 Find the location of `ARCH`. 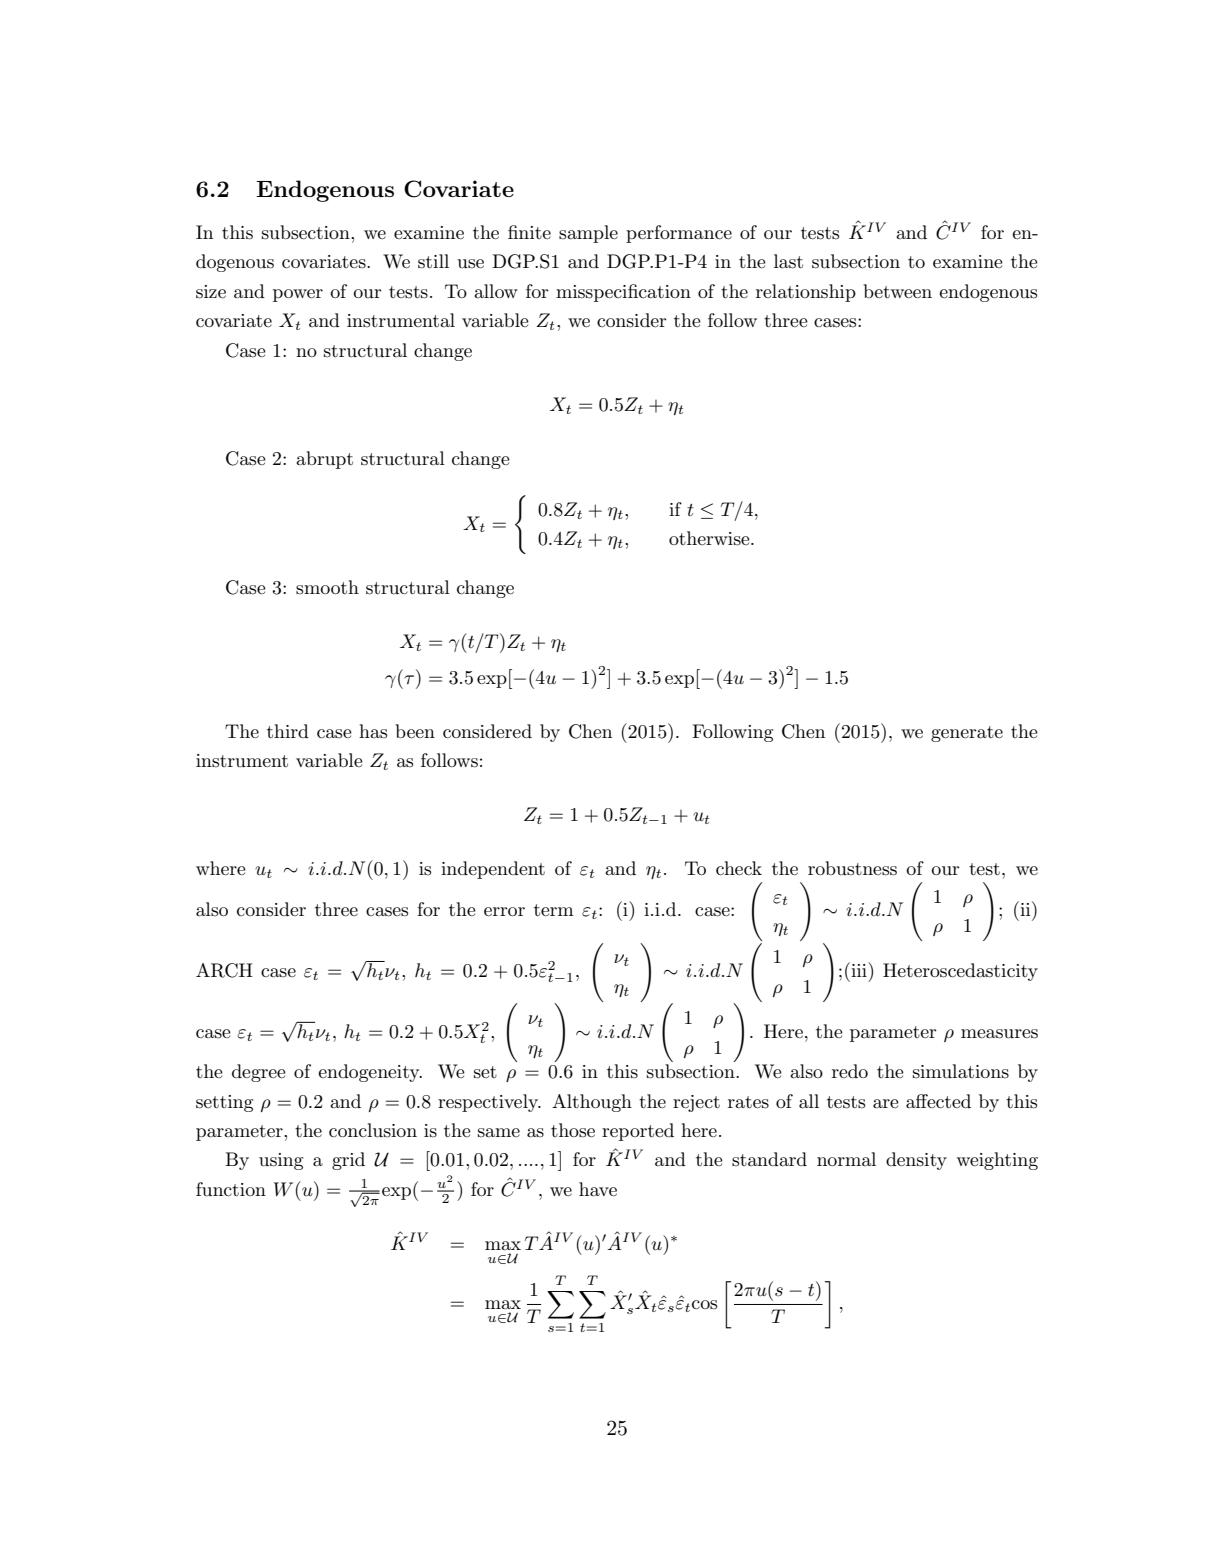

ARCH is located at coordinates (224, 970).
